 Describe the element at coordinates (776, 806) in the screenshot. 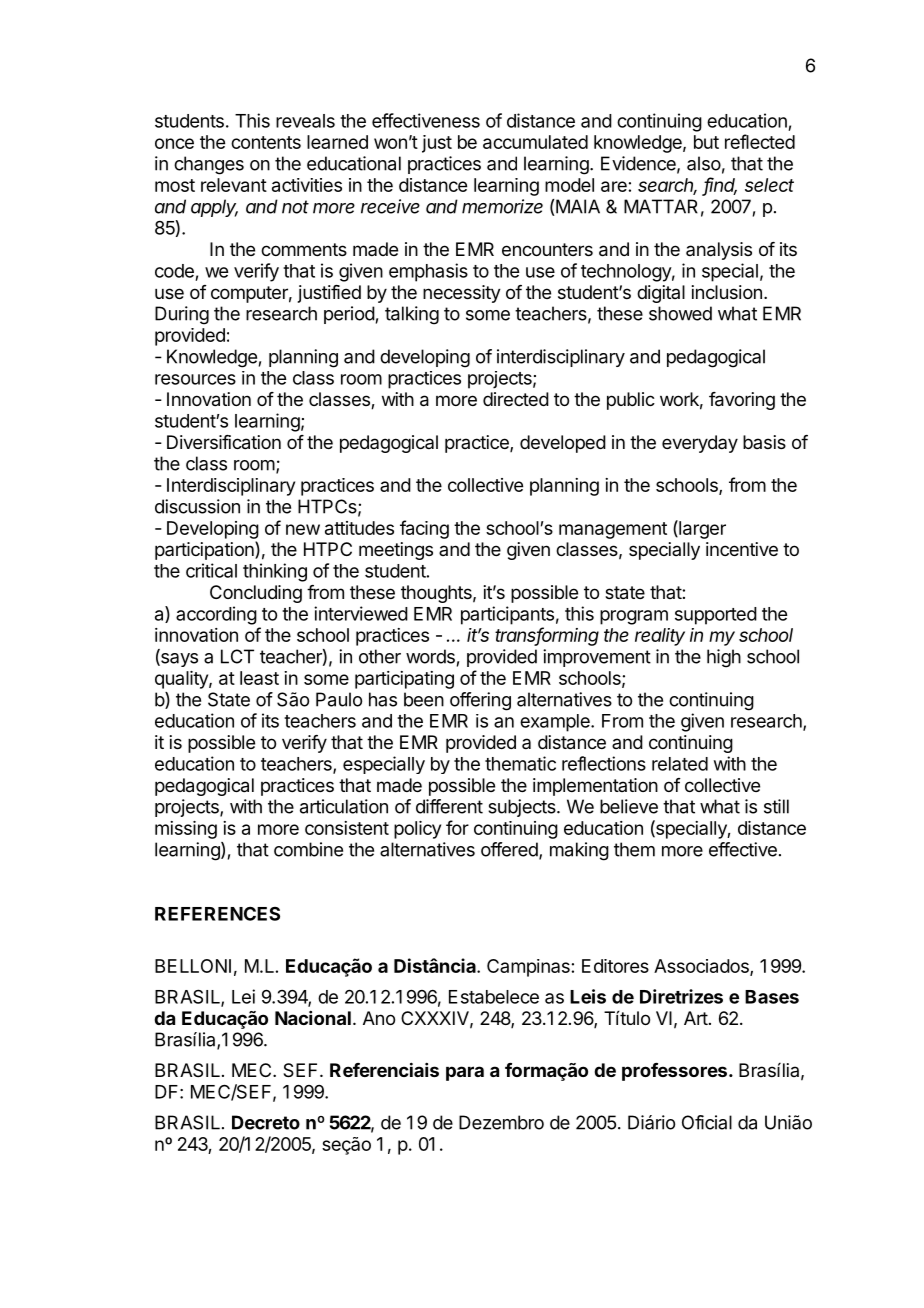

I see `still` at that location.
